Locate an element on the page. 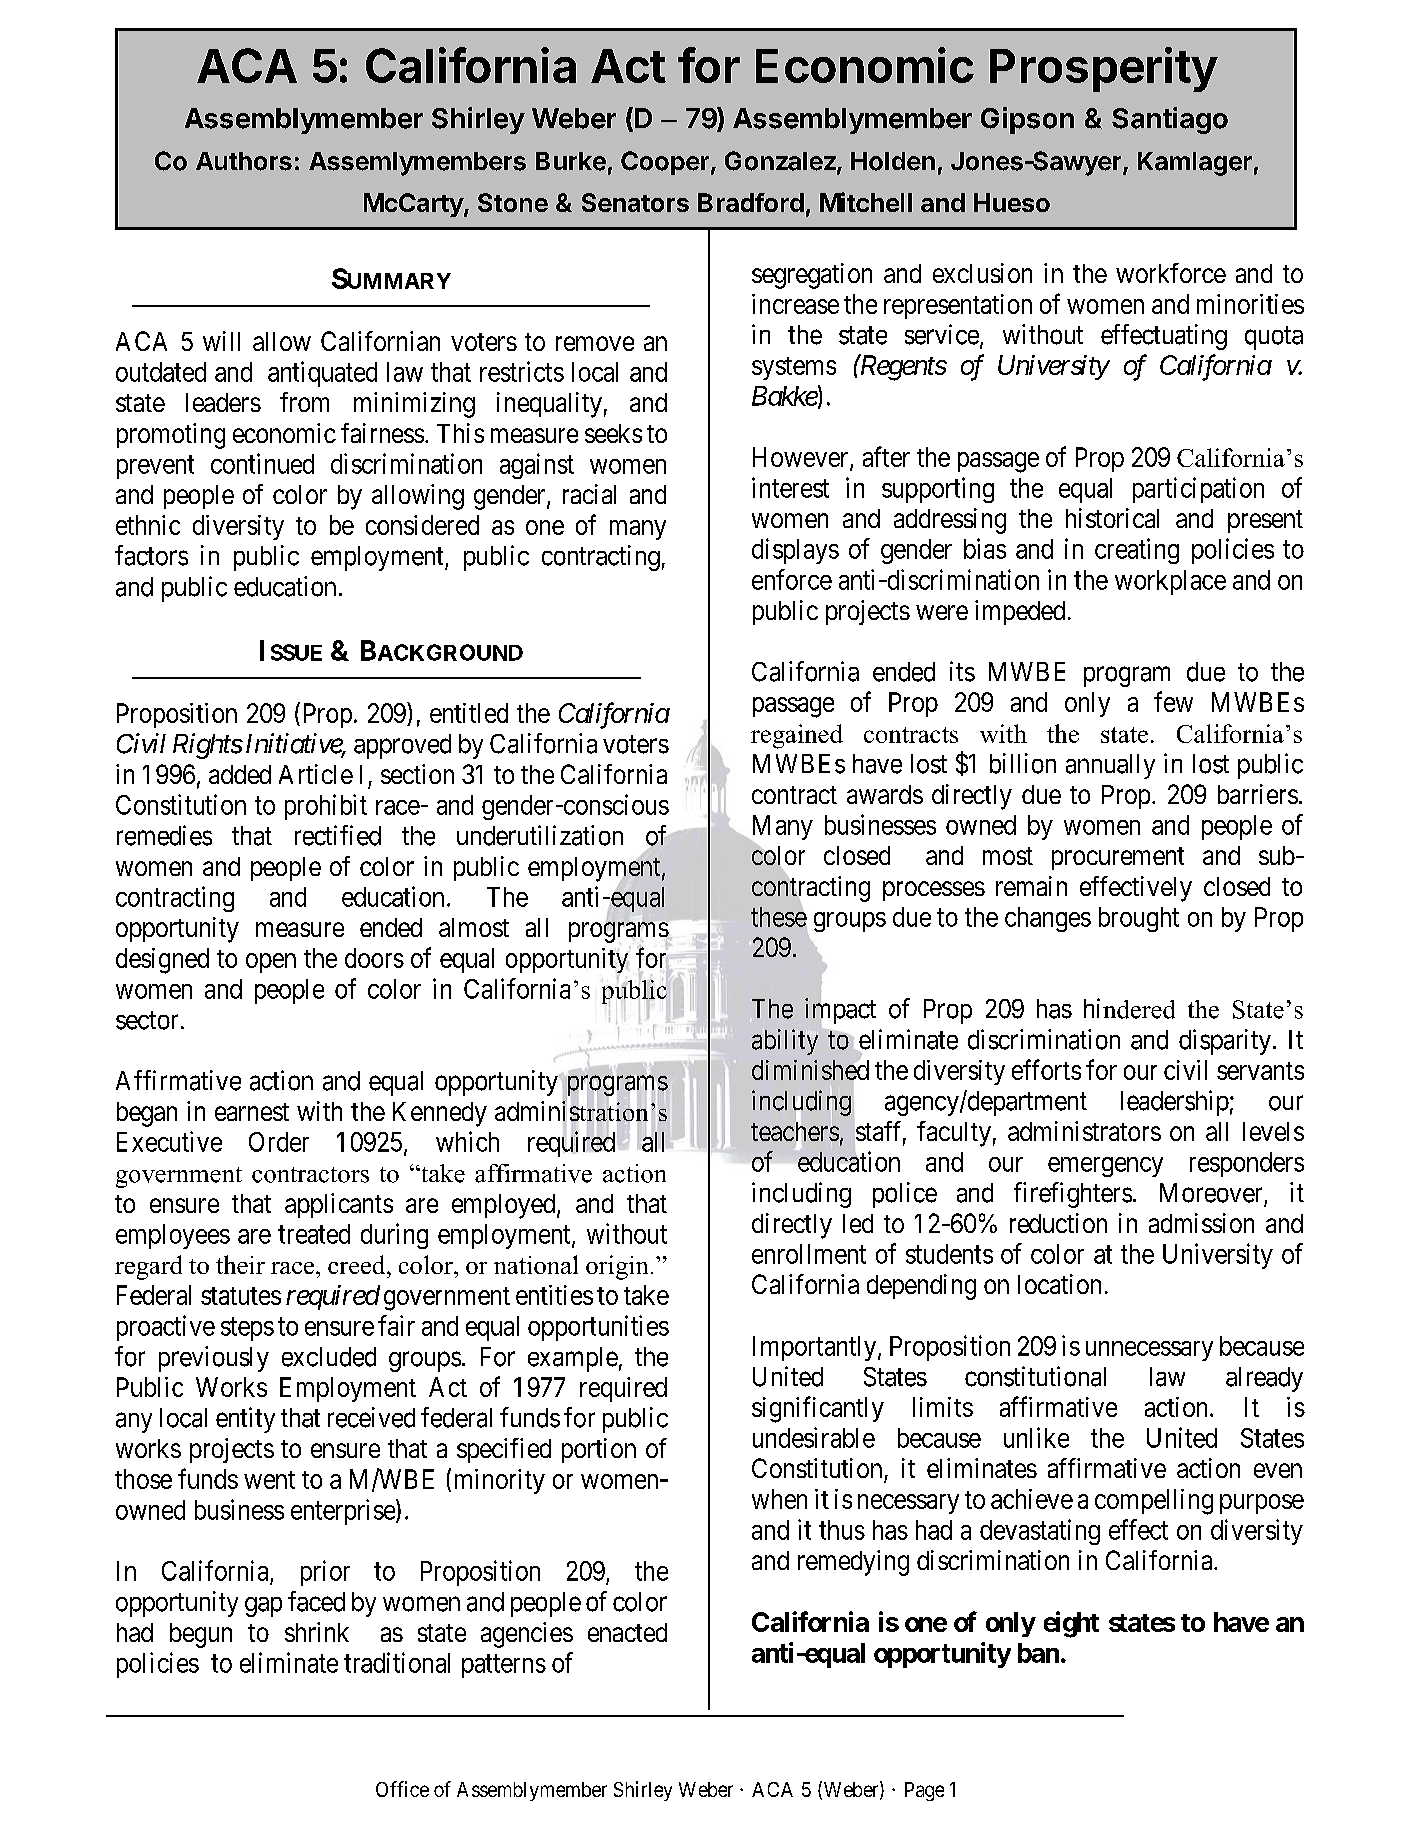 Image resolution: width=1418 pixels, height=1835 pixels. Authors is located at coordinates (244, 161).
